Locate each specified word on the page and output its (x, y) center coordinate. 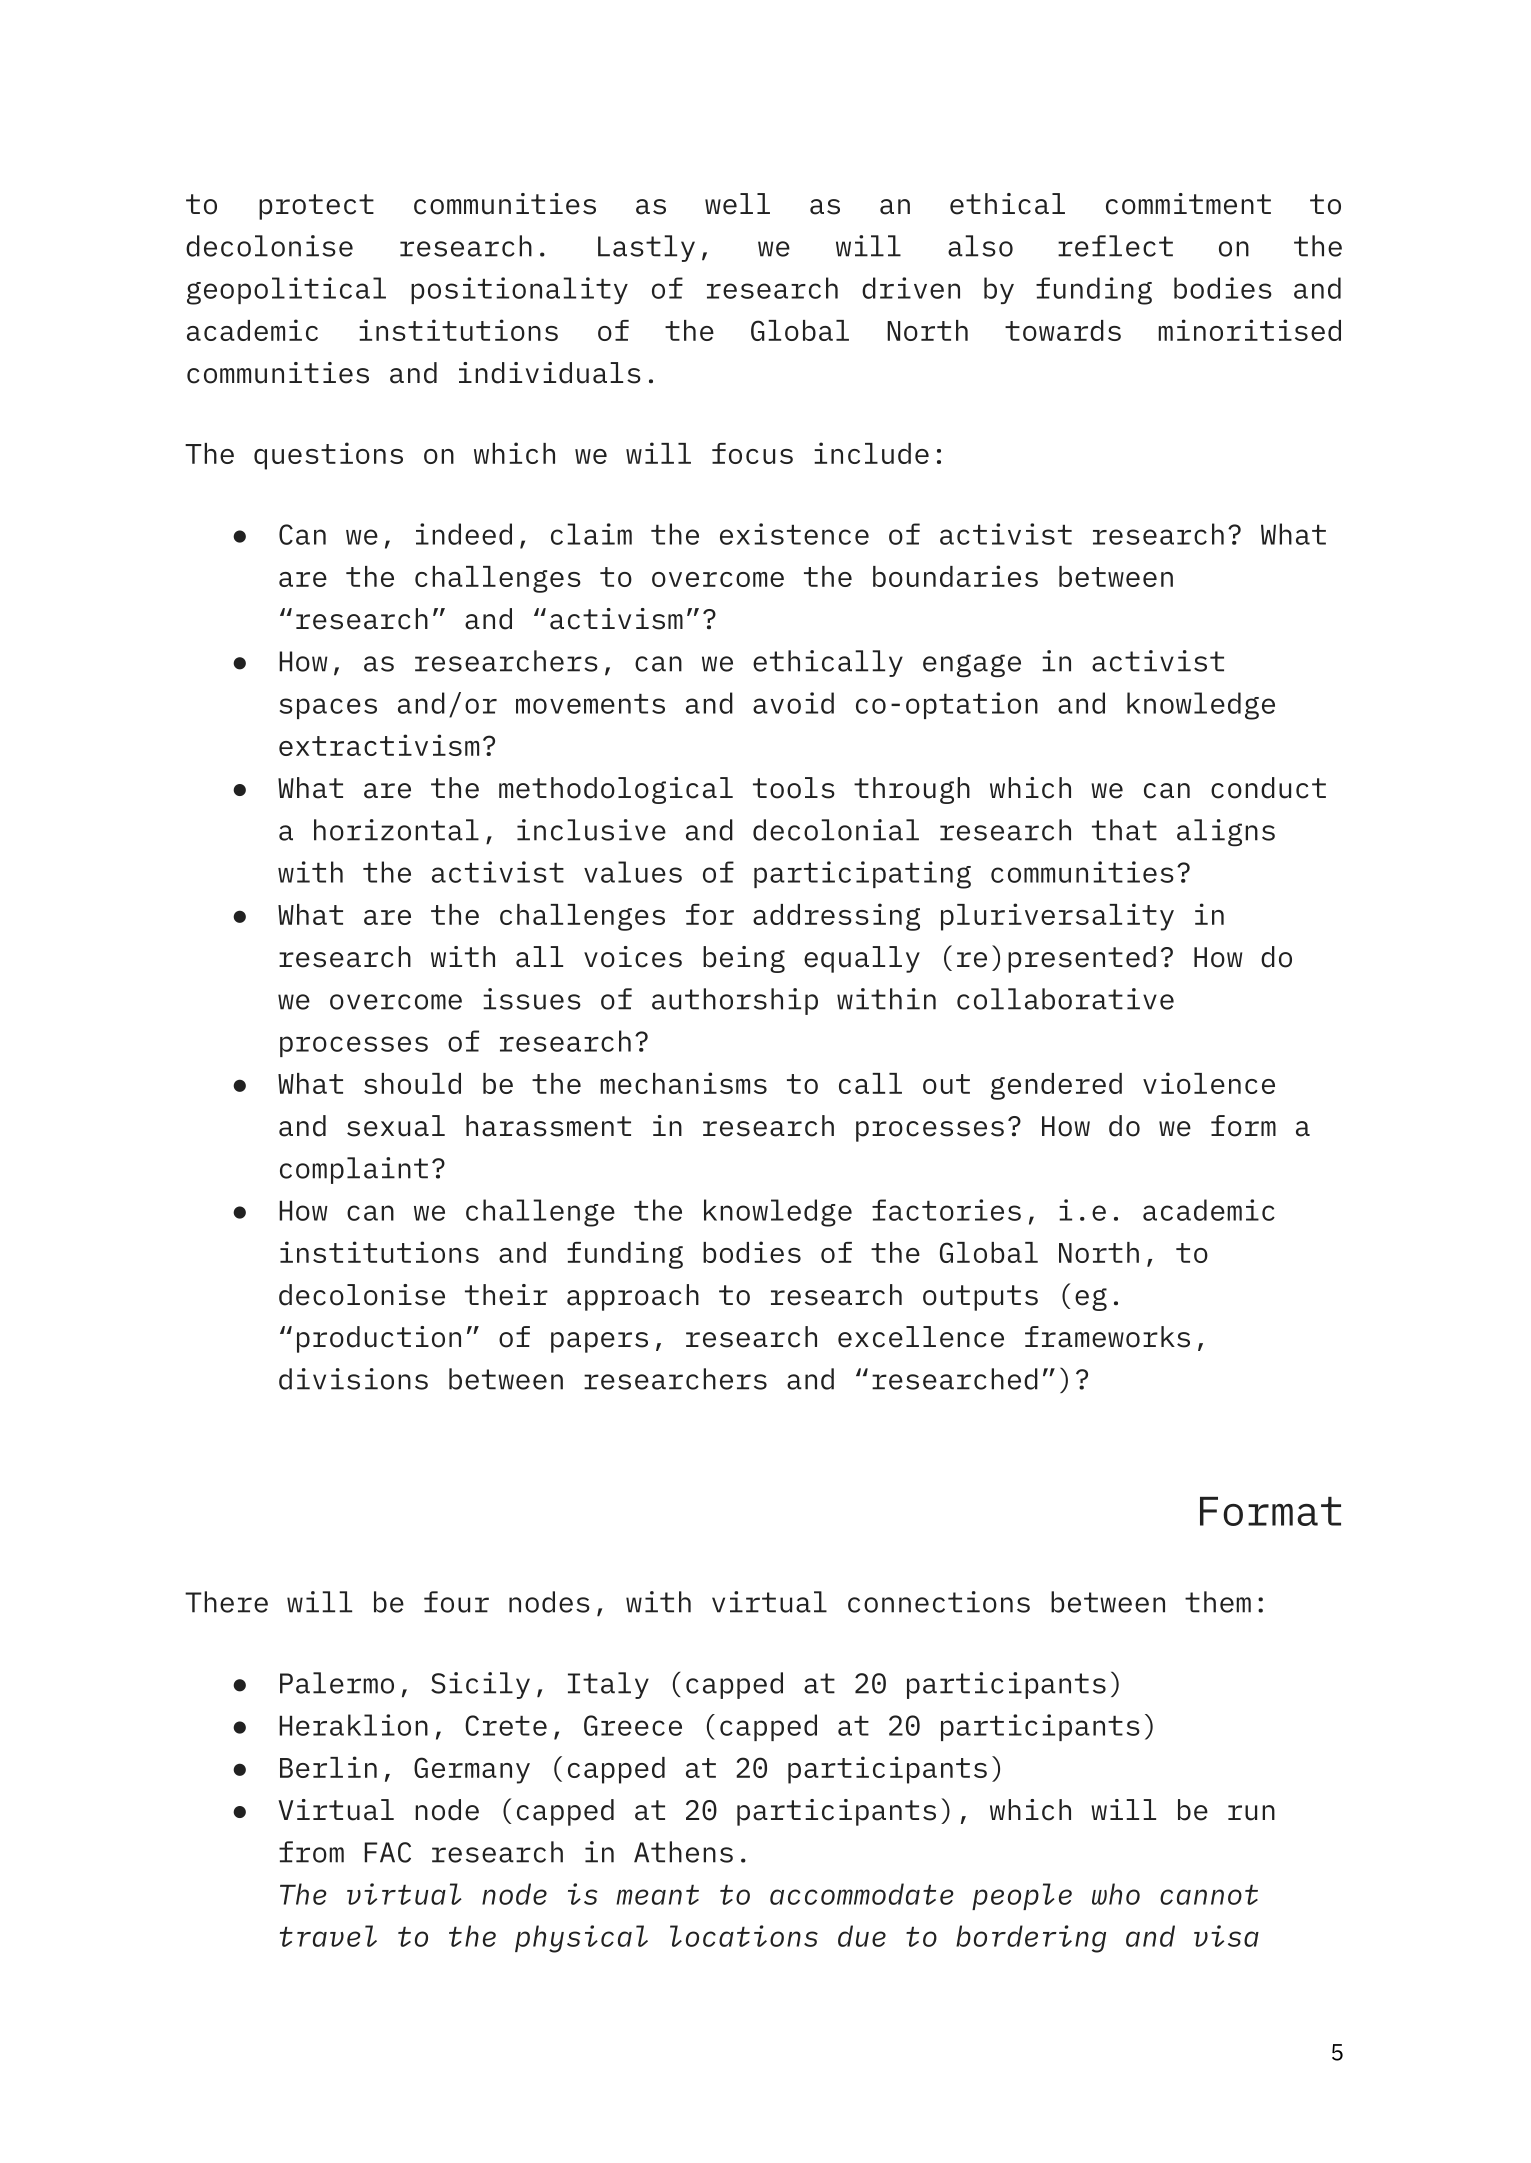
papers (599, 1342)
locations (744, 1936)
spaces (328, 708)
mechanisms (683, 1083)
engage (972, 666)
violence (1209, 1083)
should (412, 1083)
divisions (353, 1379)
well (737, 204)
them (1218, 1602)
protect (316, 207)
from (311, 1852)
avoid (793, 703)
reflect (1115, 246)
